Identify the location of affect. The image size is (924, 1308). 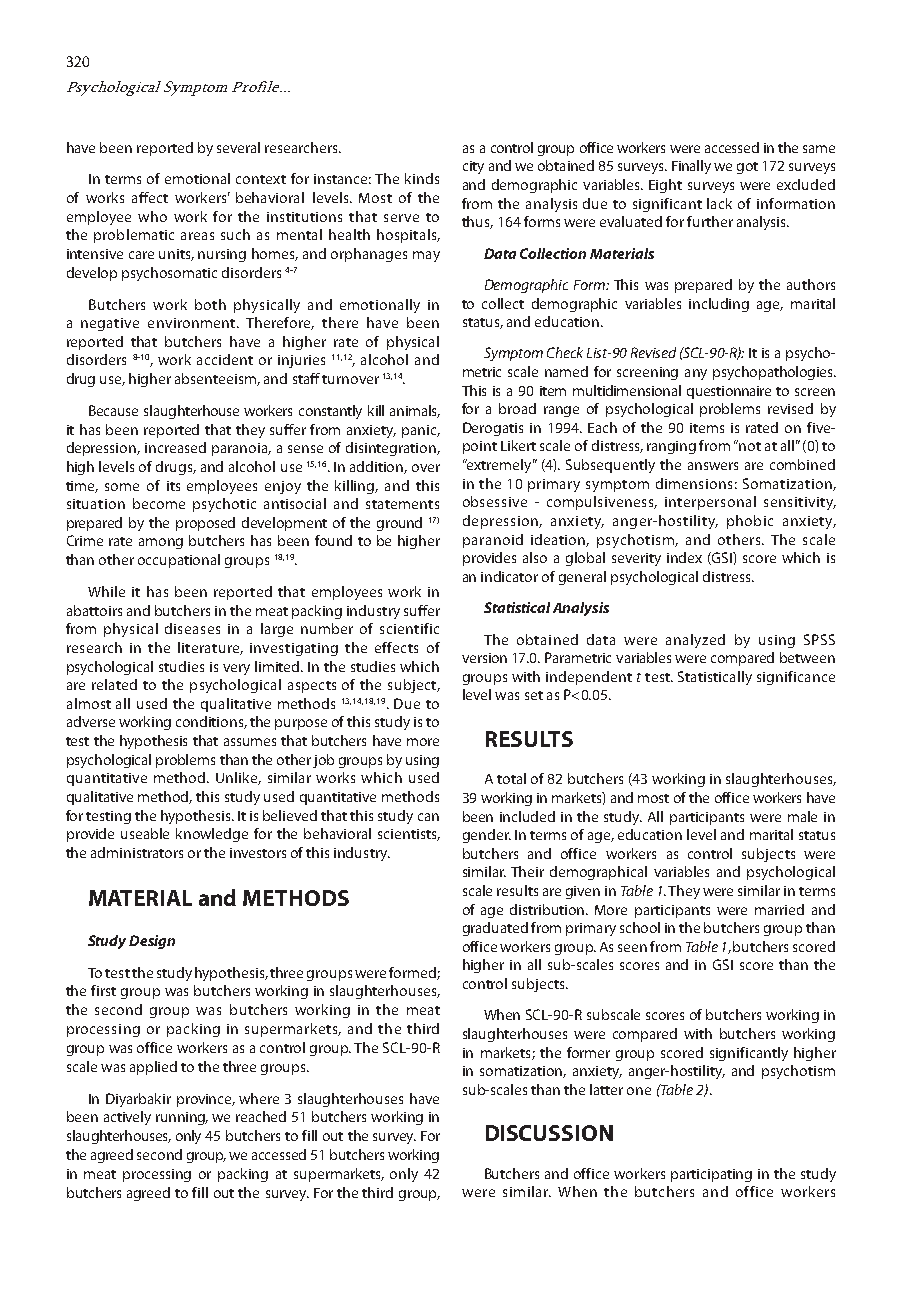
(150, 197).
